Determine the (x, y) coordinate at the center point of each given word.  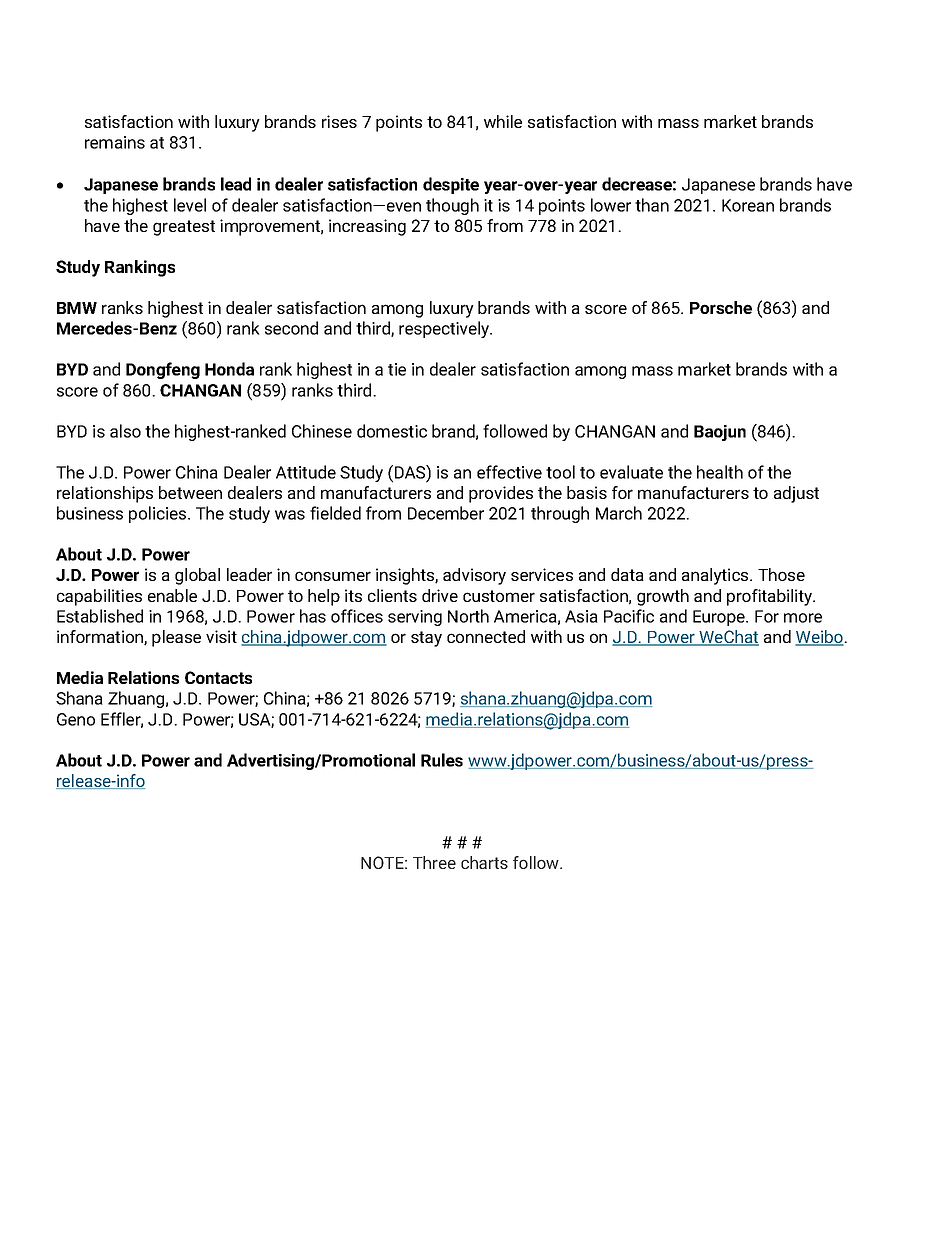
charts (484, 862)
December (446, 513)
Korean (748, 205)
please (176, 638)
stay (426, 639)
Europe (720, 618)
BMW (77, 308)
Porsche (721, 307)
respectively (445, 329)
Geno (76, 719)
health (720, 472)
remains (115, 142)
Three (434, 862)
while (503, 121)
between (190, 492)
